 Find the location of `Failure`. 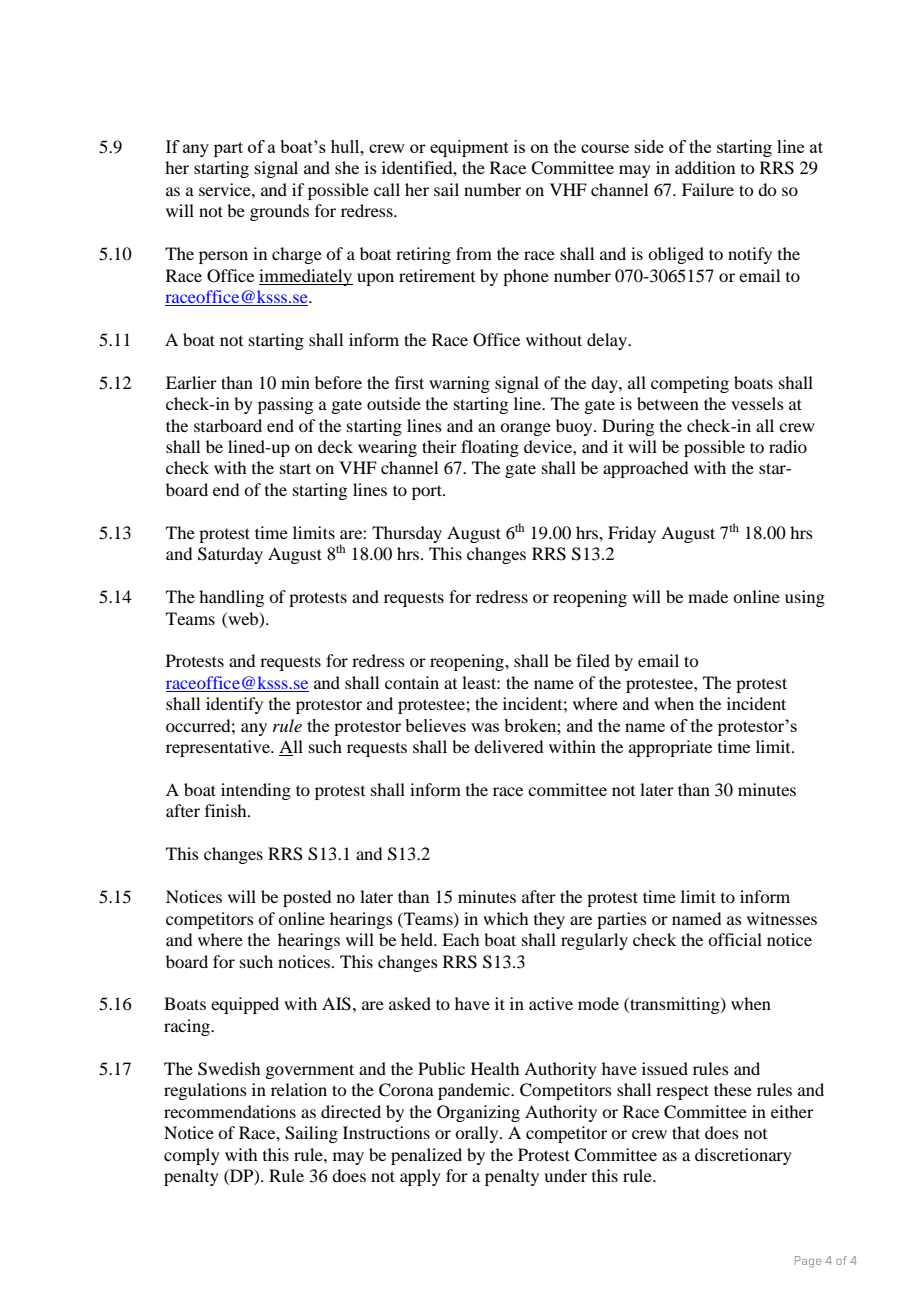

Failure is located at coordinates (708, 189).
